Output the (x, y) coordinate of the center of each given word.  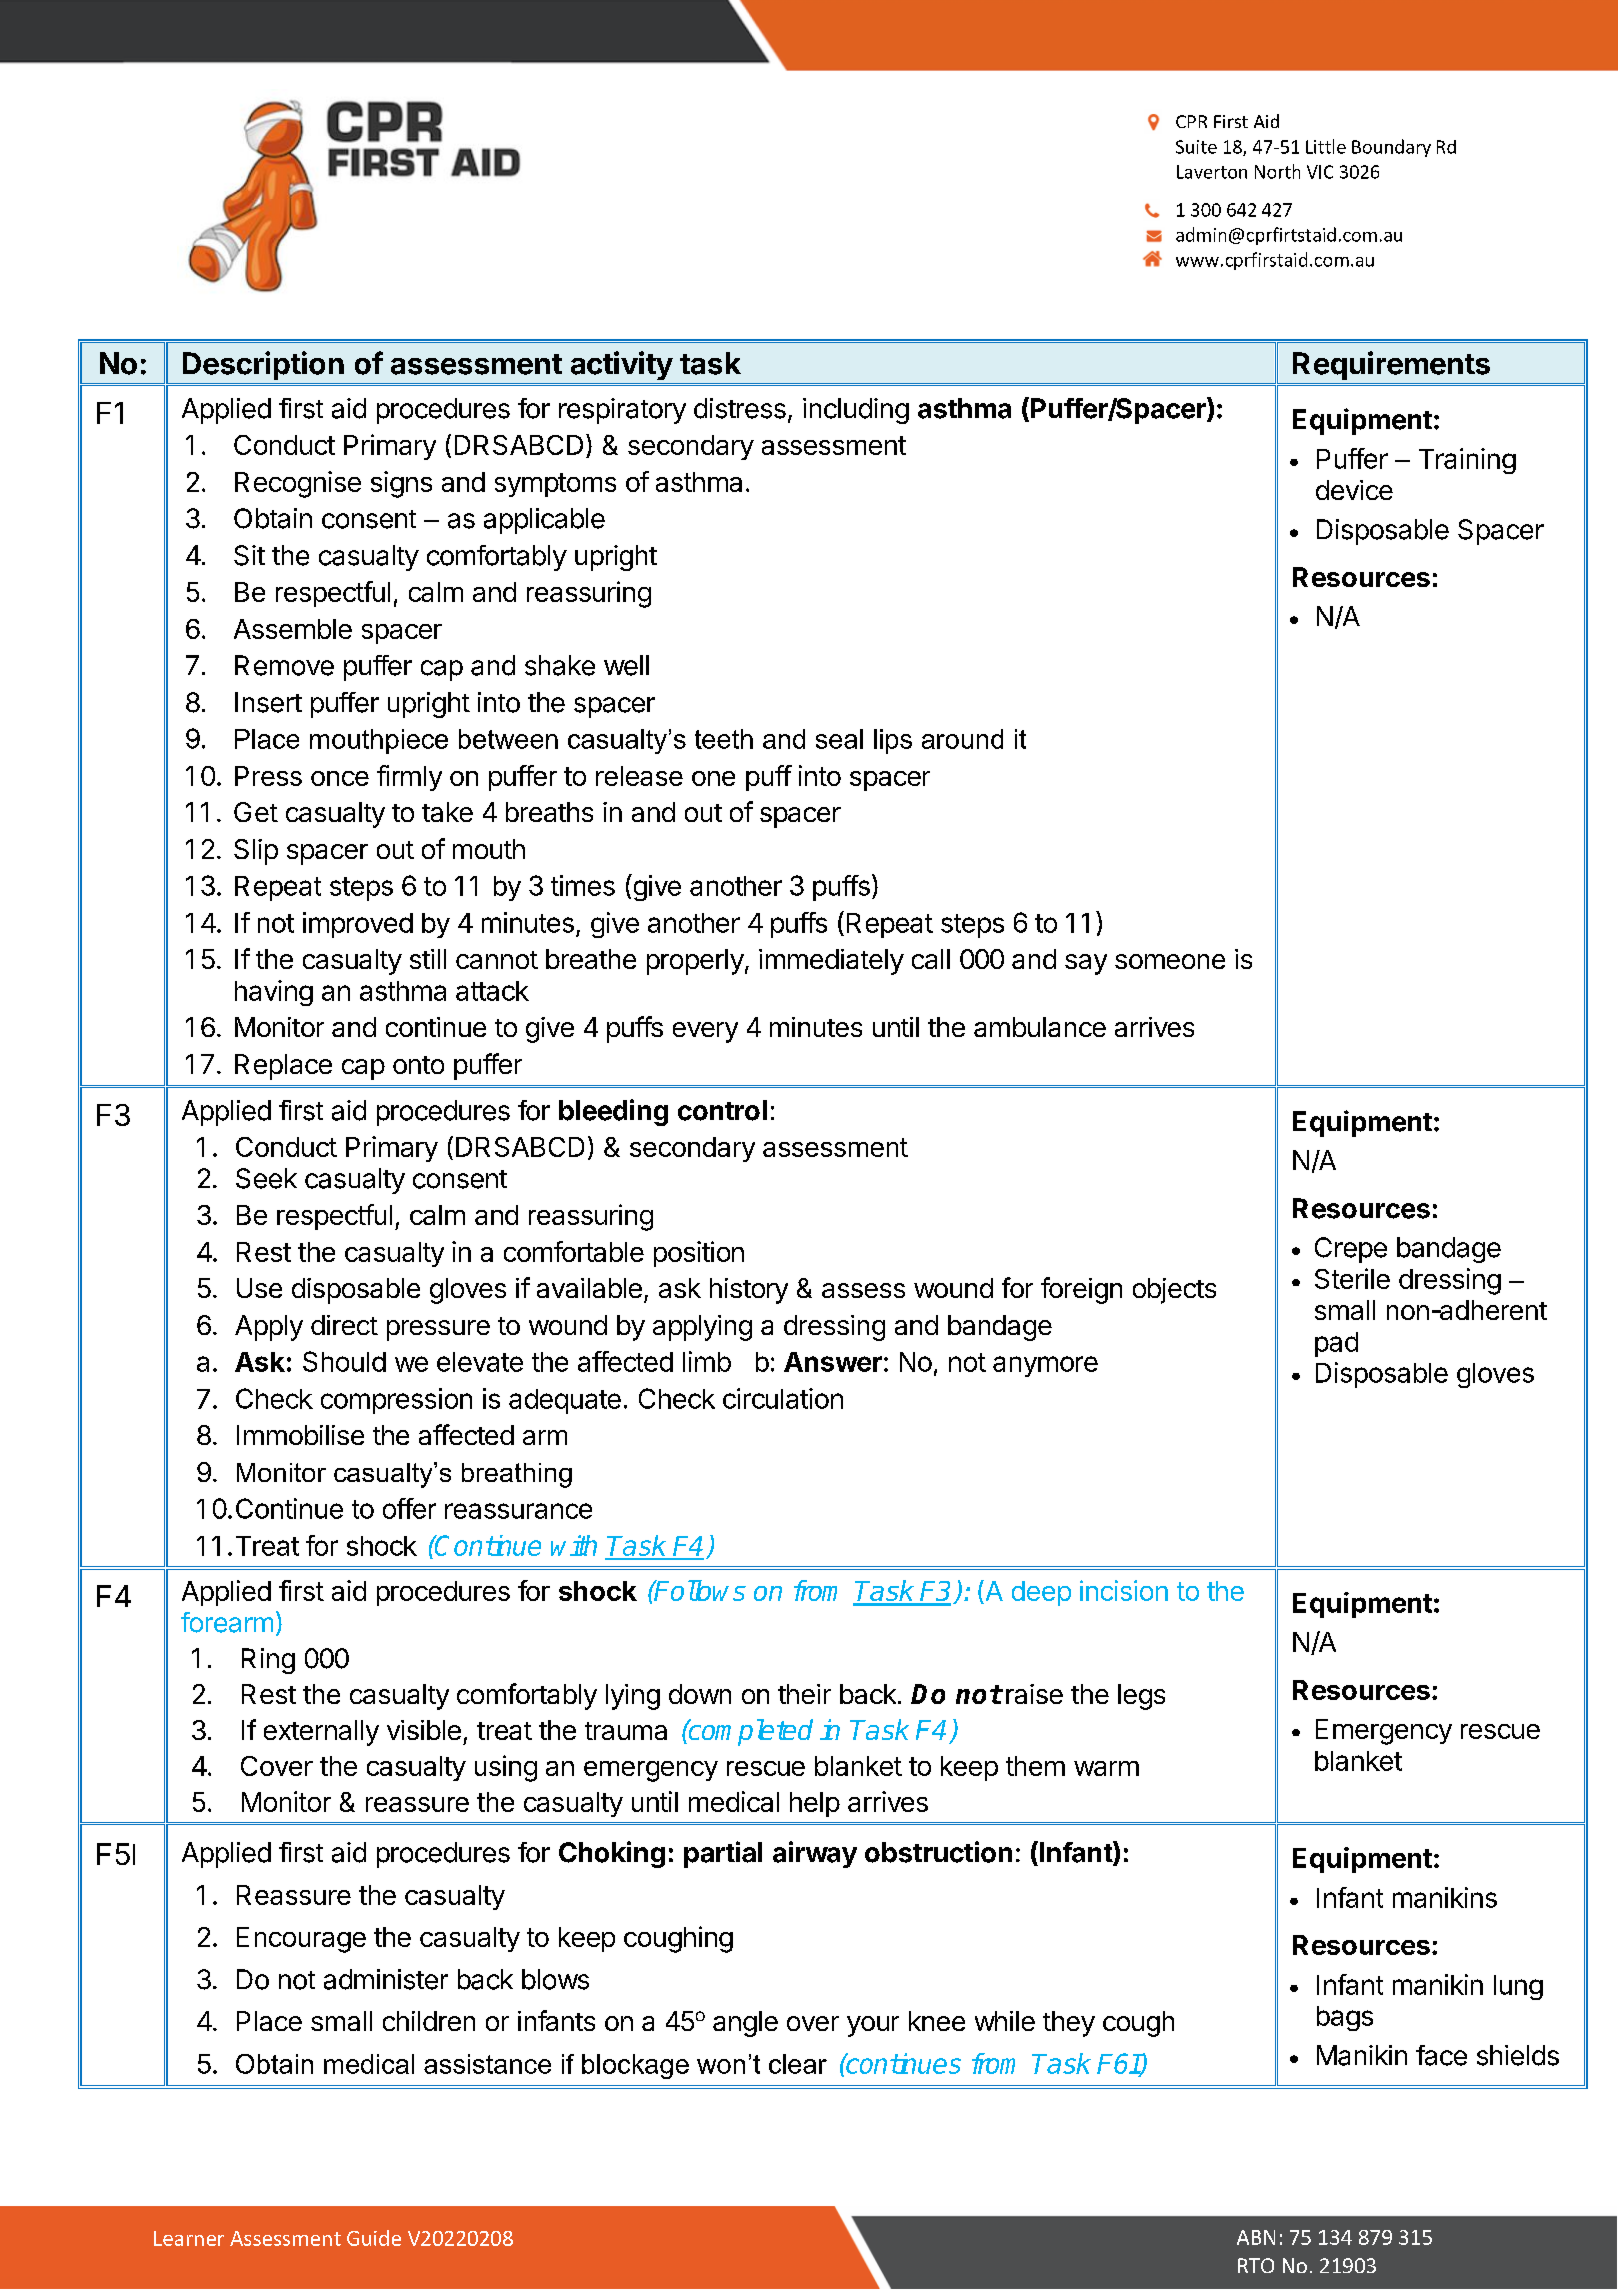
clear (798, 2064)
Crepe (1351, 1250)
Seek (266, 1178)
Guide (374, 2238)
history (749, 1291)
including (856, 411)
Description (263, 365)
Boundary (1391, 148)
